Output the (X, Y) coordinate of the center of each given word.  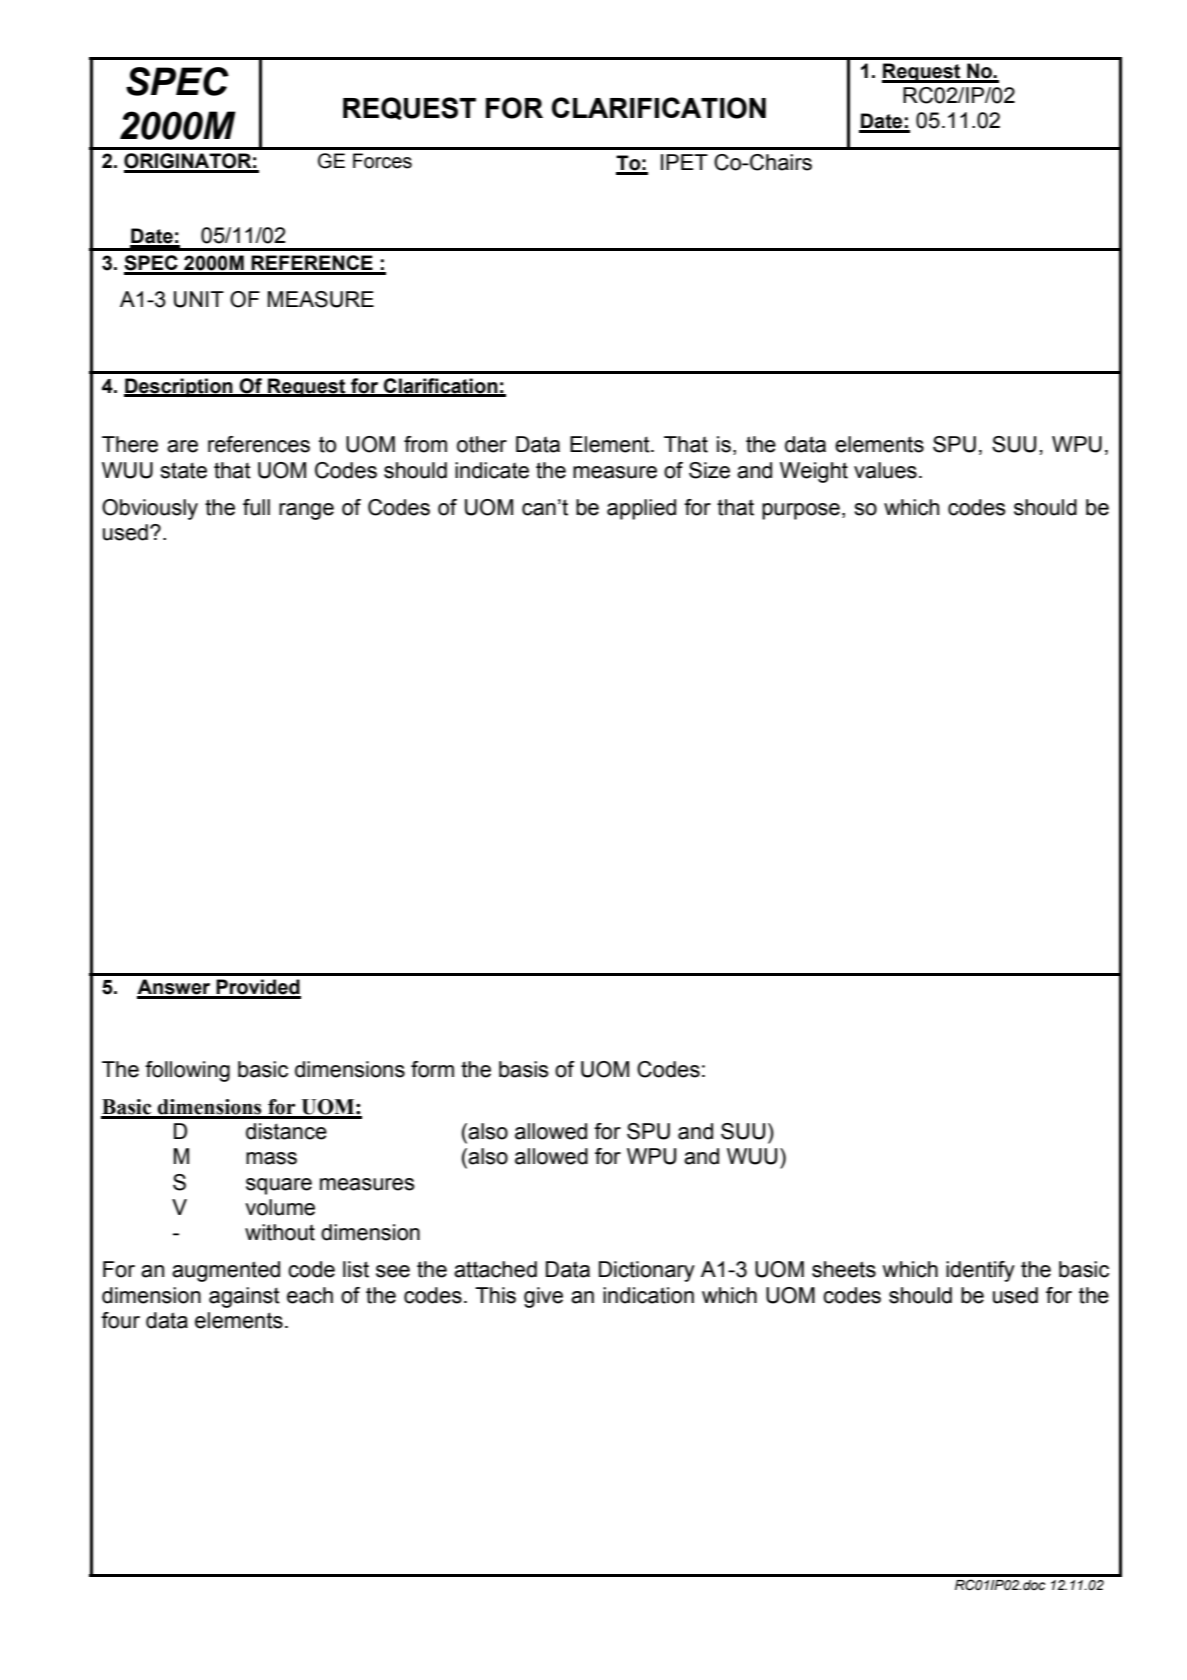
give (543, 1297)
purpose (801, 511)
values (885, 470)
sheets (844, 1269)
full (256, 507)
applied (641, 509)
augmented (226, 1271)
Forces (382, 161)
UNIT (199, 299)
